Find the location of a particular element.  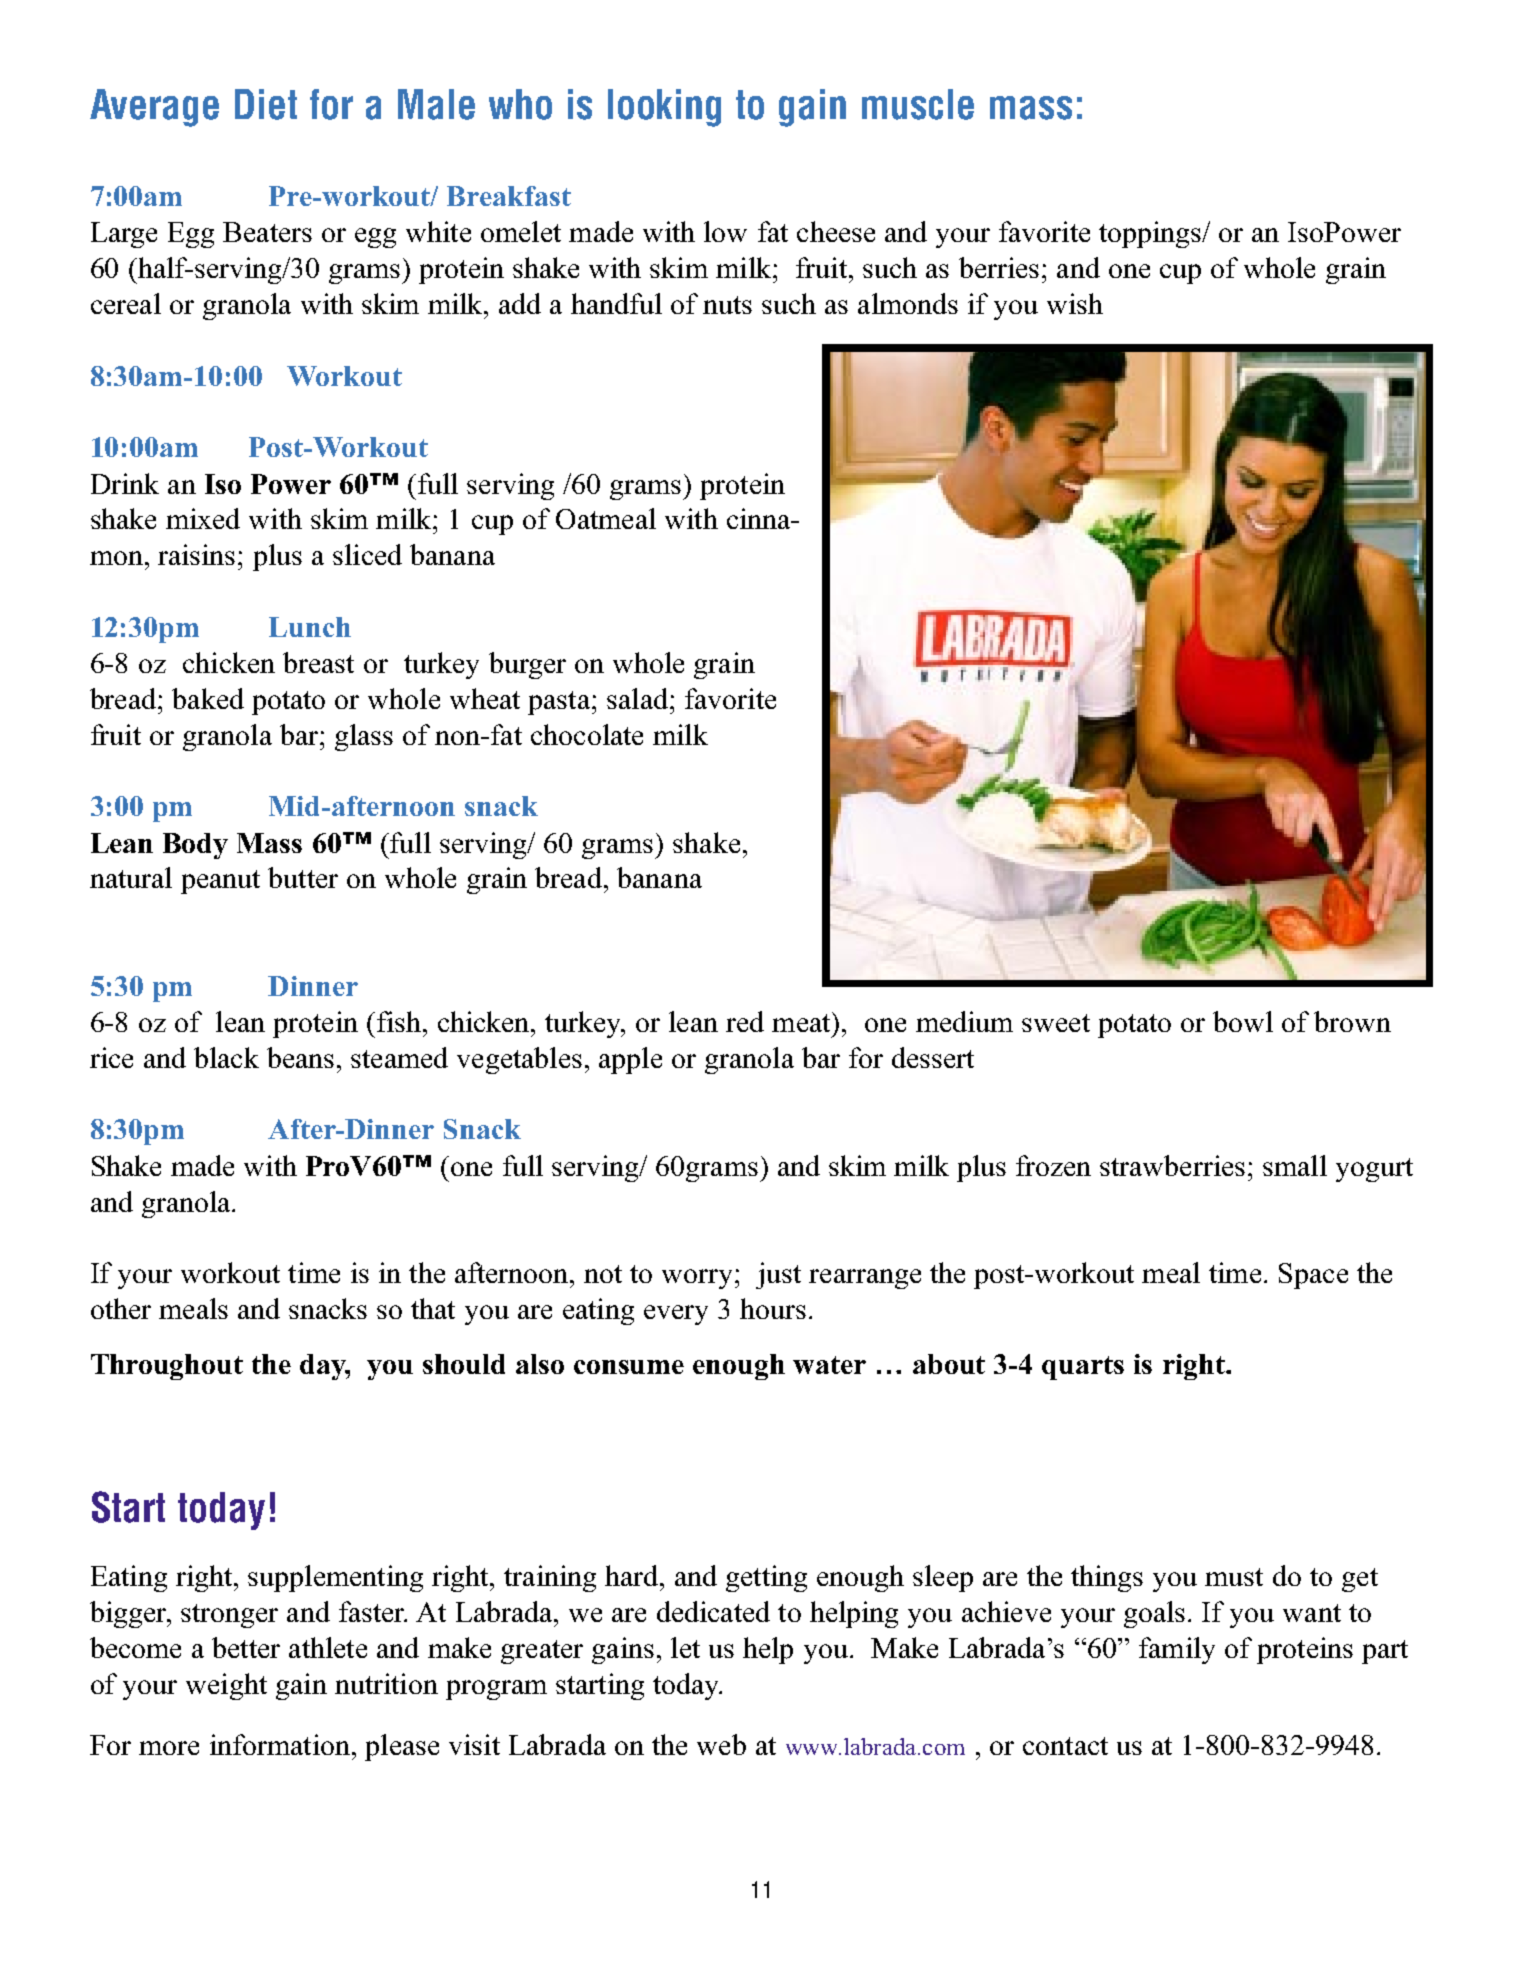

looking is located at coordinates (664, 108).
